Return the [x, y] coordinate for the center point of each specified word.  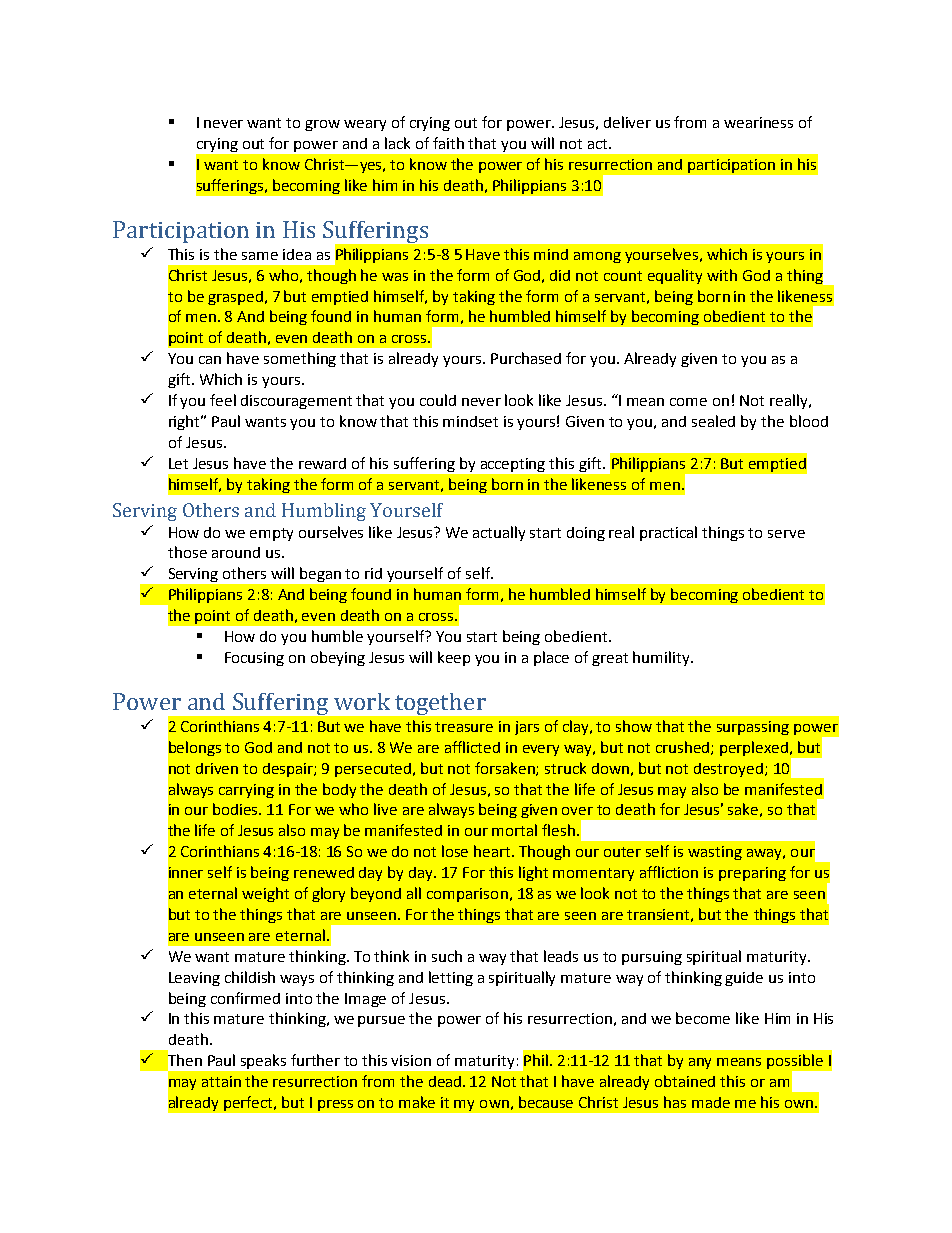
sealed [713, 421]
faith [448, 143]
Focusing [254, 659]
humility [662, 658]
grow [322, 125]
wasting [715, 853]
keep [454, 658]
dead [446, 1081]
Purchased [526, 358]
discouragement [296, 402]
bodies [237, 809]
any [700, 1063]
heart [493, 851]
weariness [758, 122]
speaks [263, 1061]
